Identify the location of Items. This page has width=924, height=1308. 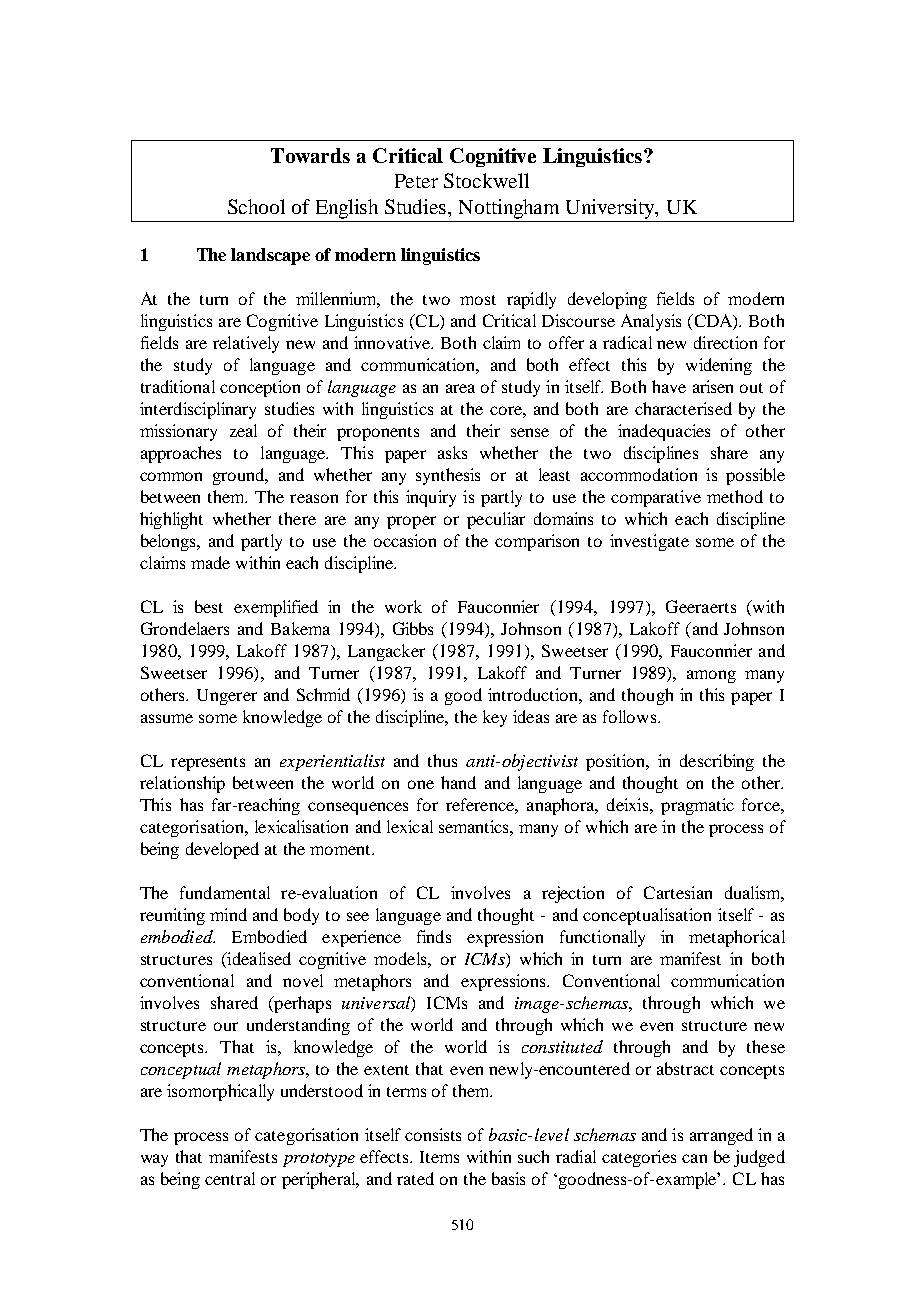
(439, 1157).
